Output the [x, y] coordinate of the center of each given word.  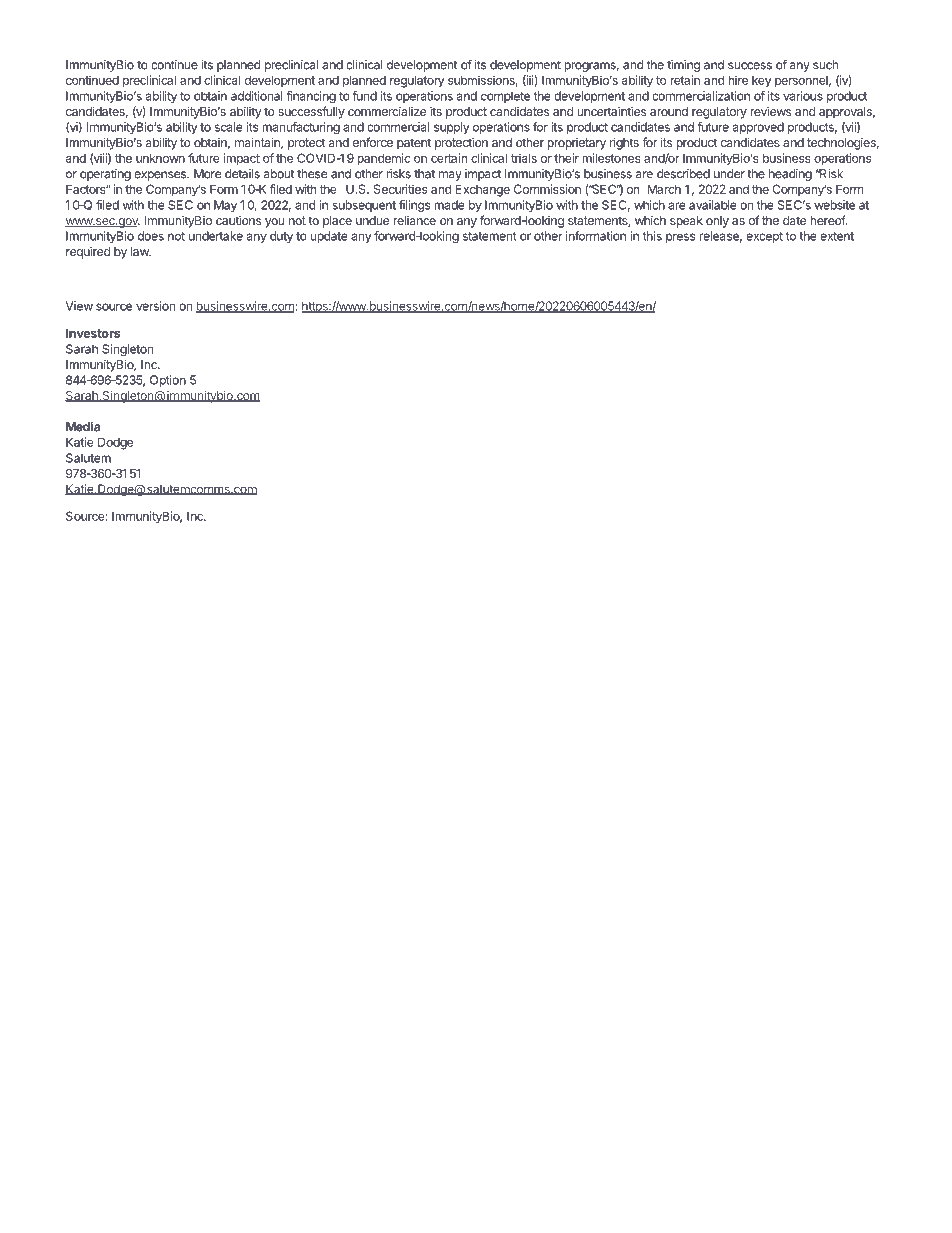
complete [505, 97]
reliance [414, 220]
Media [83, 427]
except [764, 237]
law [141, 251]
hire [738, 80]
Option [168, 381]
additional [257, 96]
